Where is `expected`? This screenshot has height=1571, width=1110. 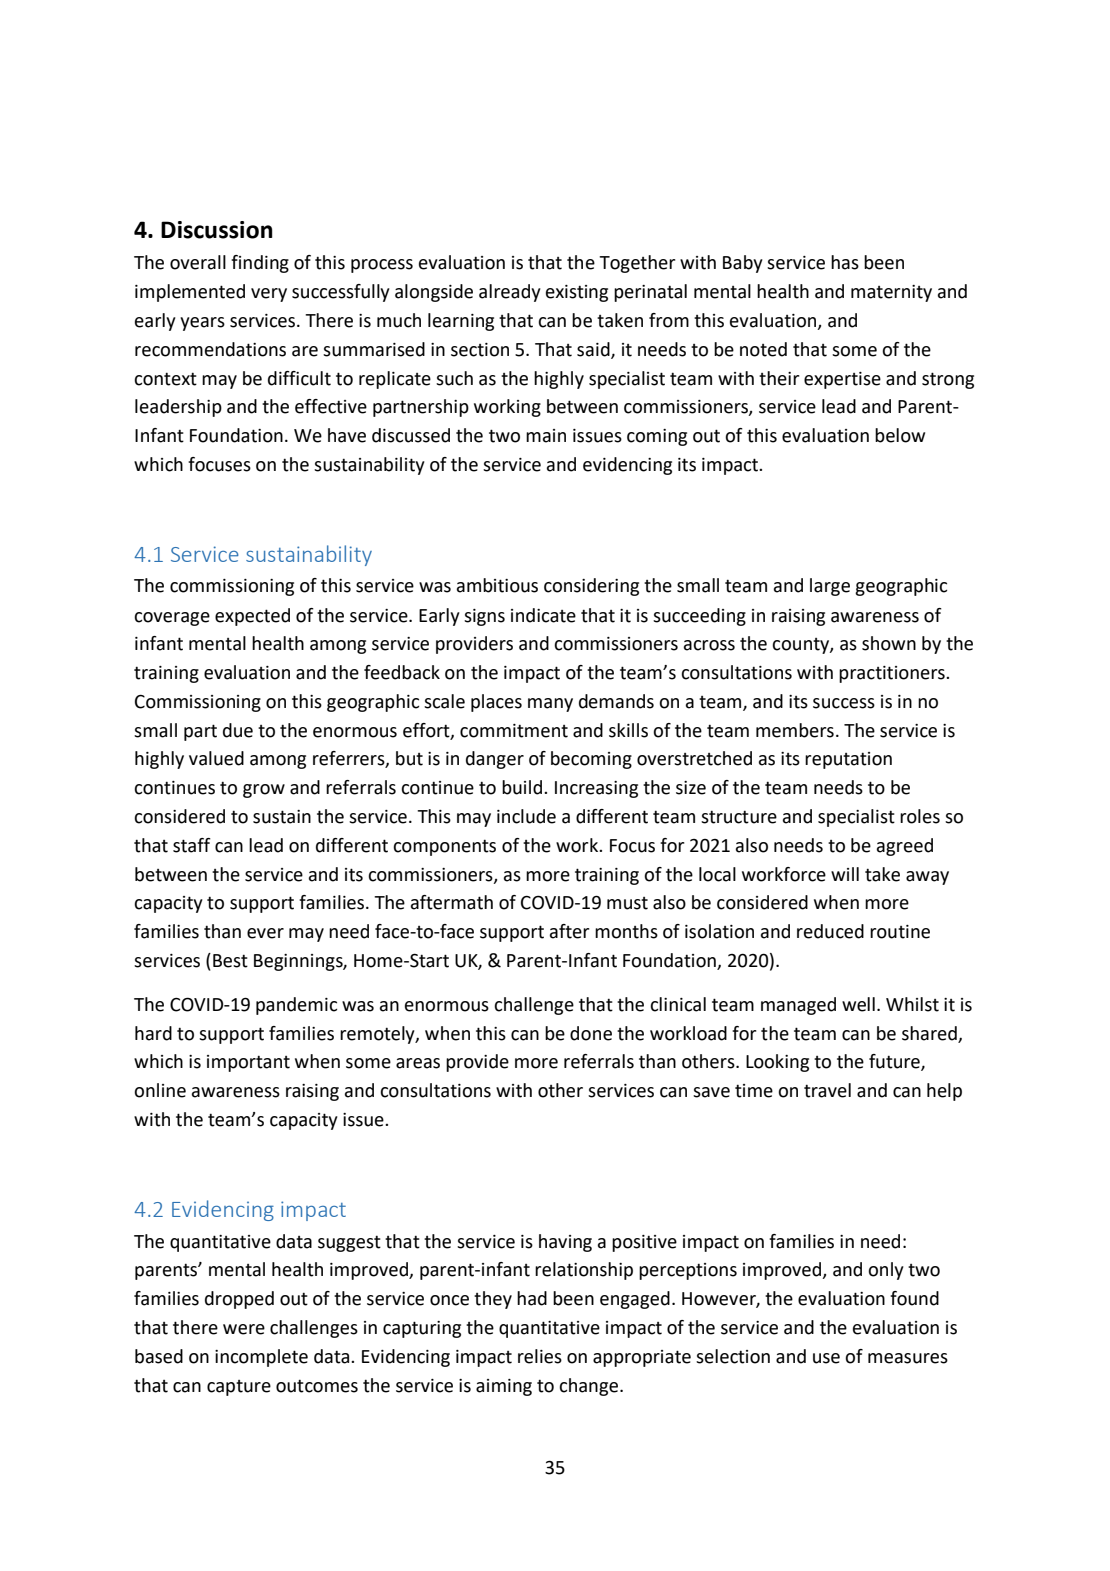 expected is located at coordinates (252, 617).
